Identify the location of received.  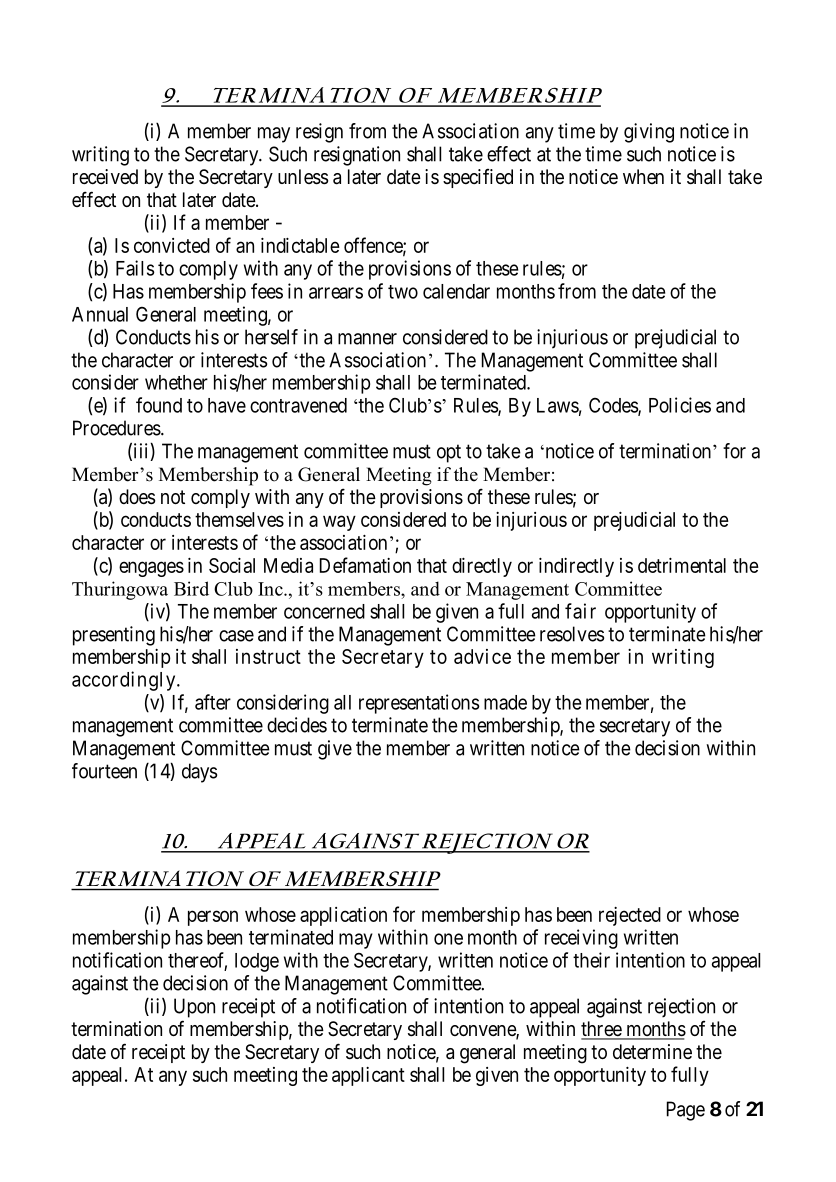
(105, 176).
